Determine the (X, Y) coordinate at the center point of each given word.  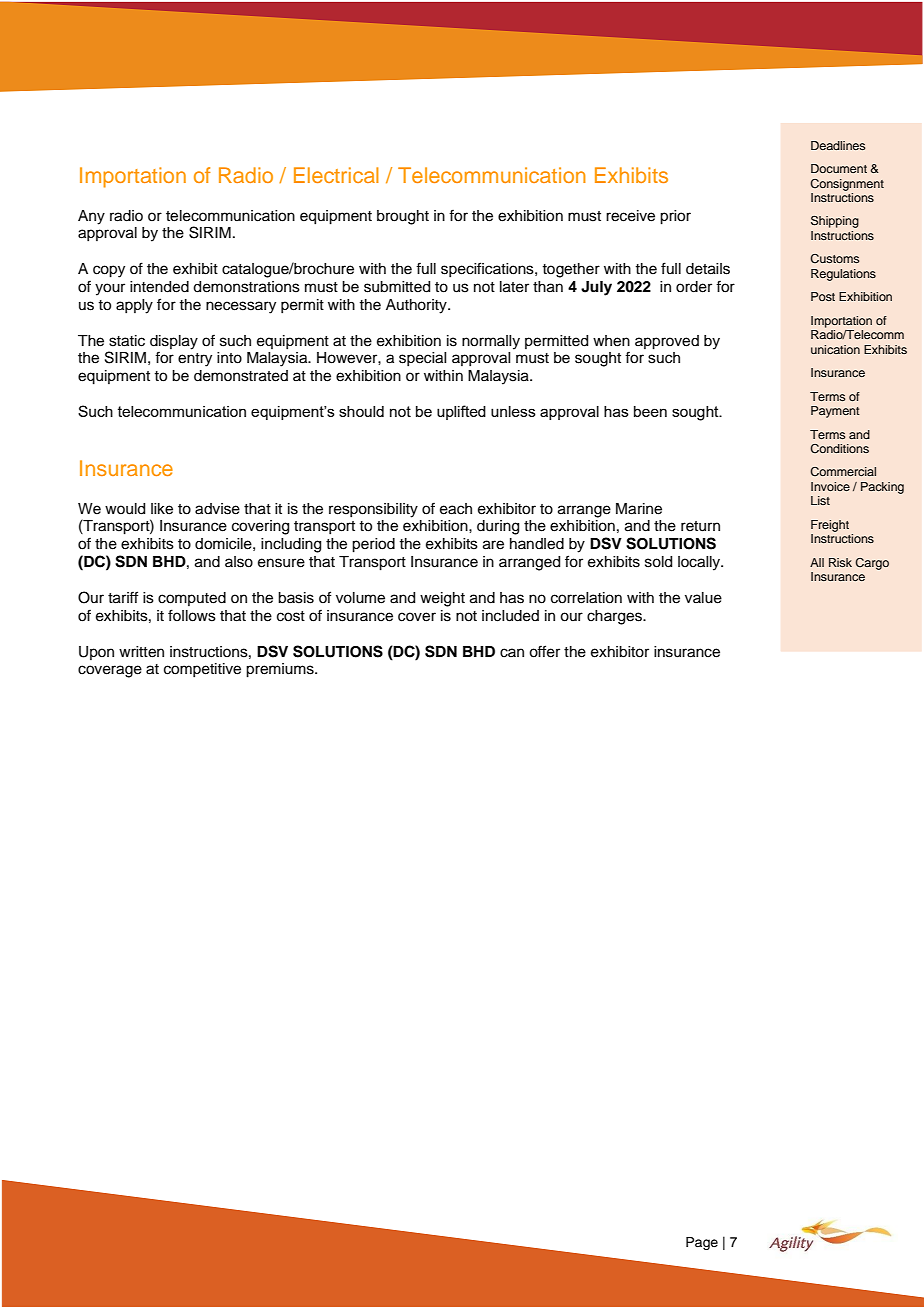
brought (403, 217)
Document (839, 168)
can (512, 653)
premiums (281, 670)
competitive (202, 670)
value (703, 598)
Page (702, 1243)
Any (91, 217)
